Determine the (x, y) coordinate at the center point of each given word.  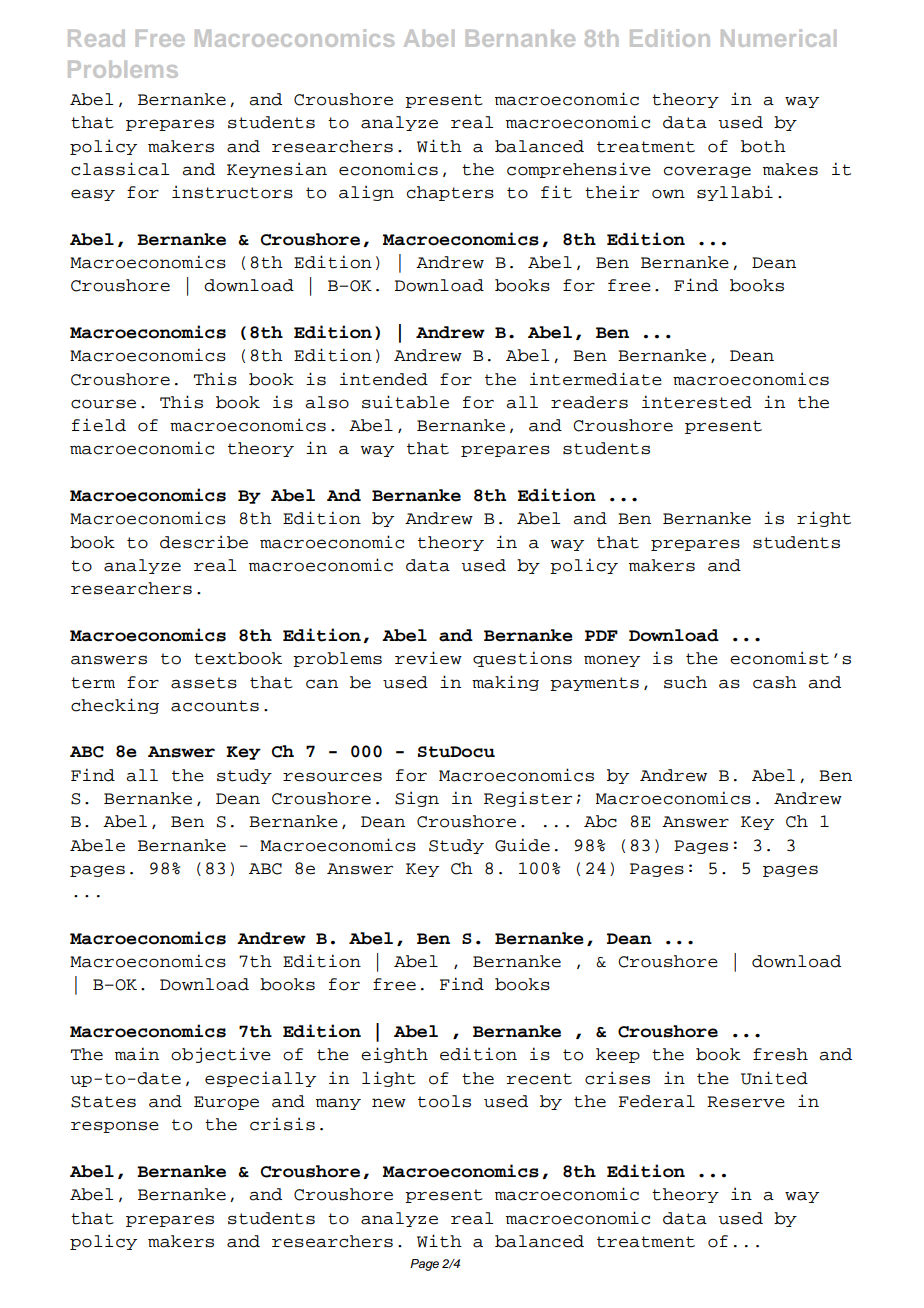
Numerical (778, 38)
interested (697, 402)
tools (444, 1101)
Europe (226, 1103)
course (103, 404)
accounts (215, 706)
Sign (417, 799)
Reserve (746, 1102)
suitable (405, 402)
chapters (450, 193)
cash (775, 682)
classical (120, 169)
